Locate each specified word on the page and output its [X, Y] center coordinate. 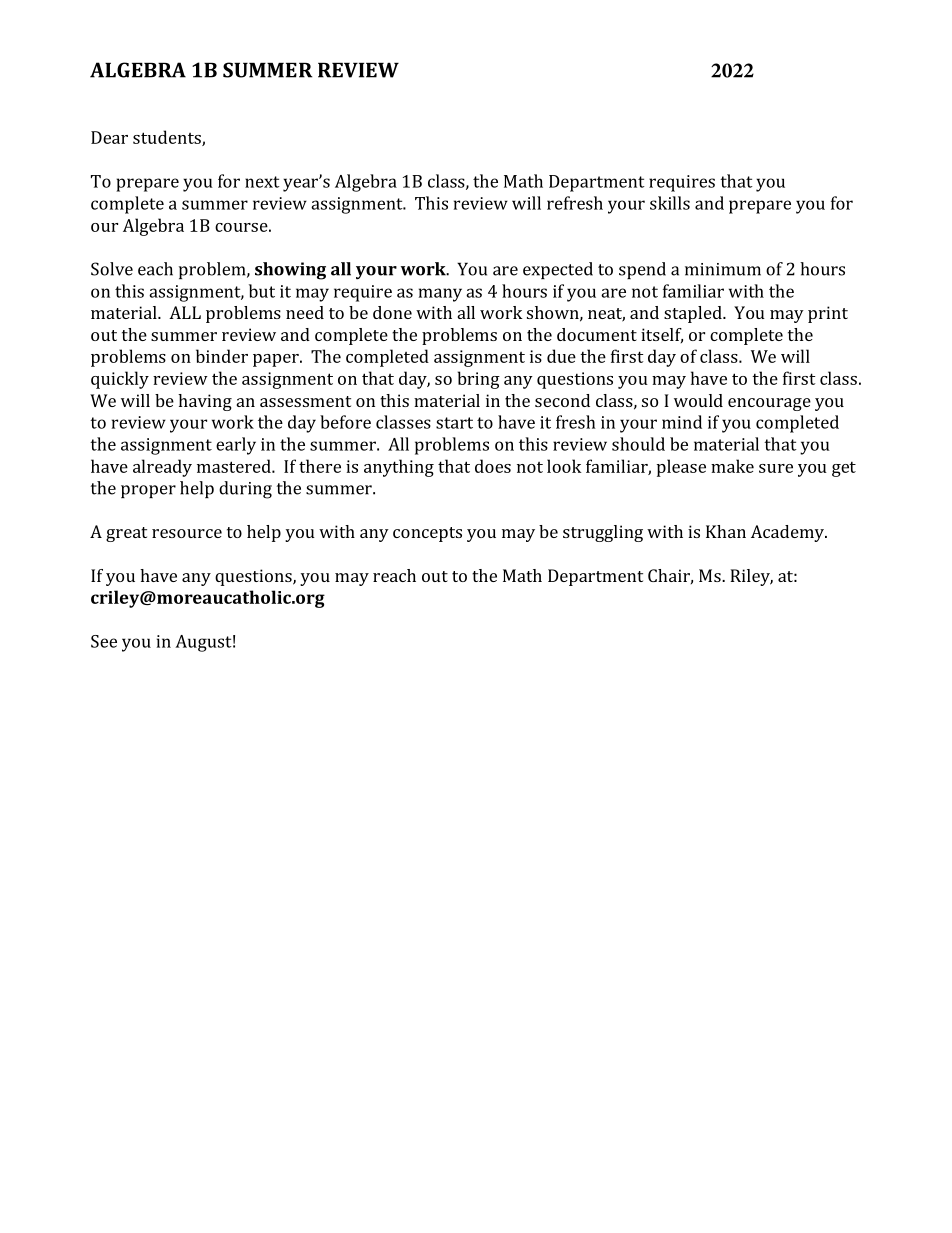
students [168, 138]
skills [670, 203]
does [493, 466]
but [262, 291]
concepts [427, 534]
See [104, 641]
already [162, 468]
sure [776, 468]
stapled [694, 314]
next [262, 182]
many [440, 295]
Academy [788, 533]
